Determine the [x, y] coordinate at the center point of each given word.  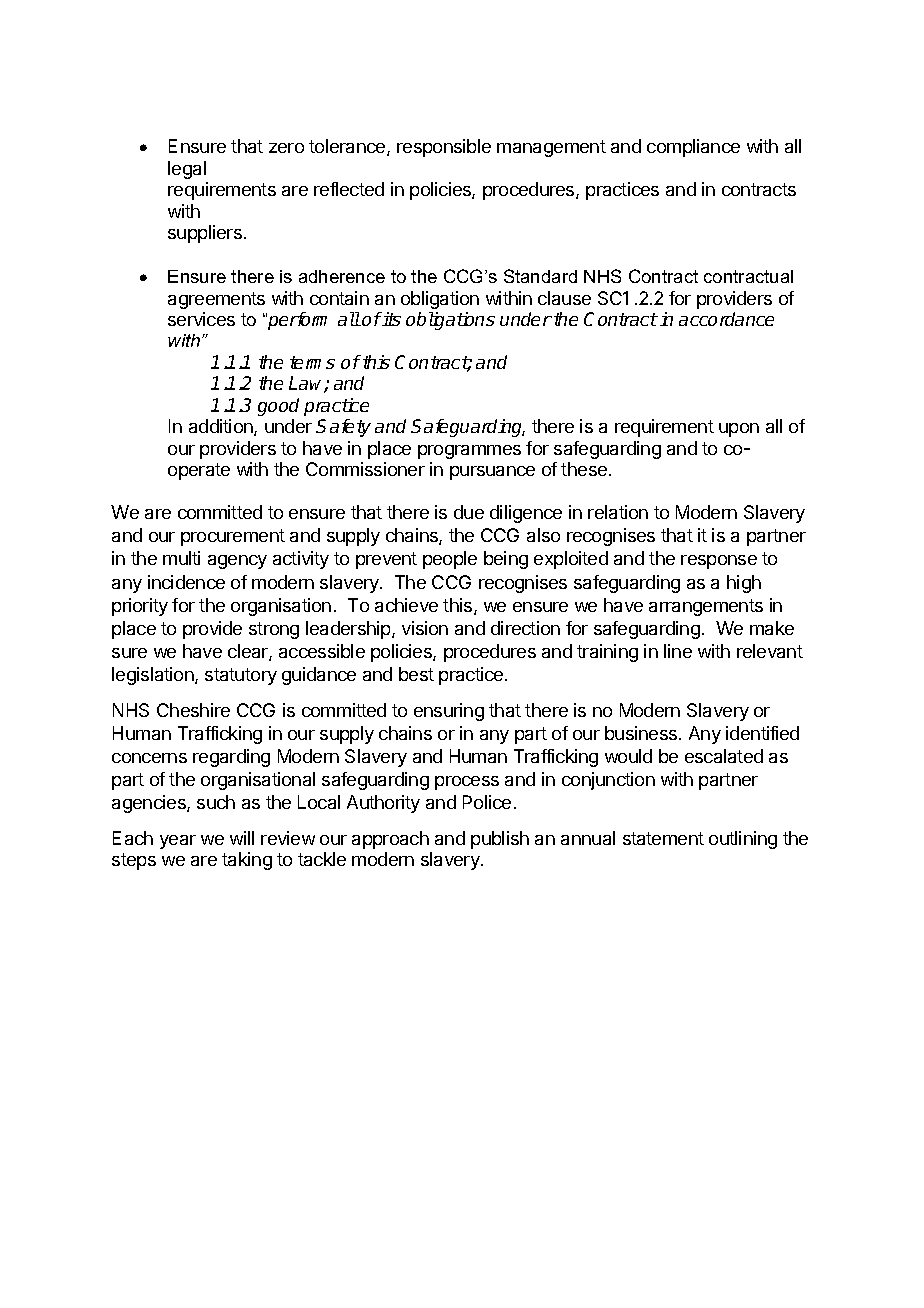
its [391, 319]
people [450, 560]
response [719, 562]
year [178, 842]
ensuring [449, 712]
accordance [726, 319]
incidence [186, 582]
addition [222, 427]
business [641, 733]
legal [187, 170]
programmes [469, 452]
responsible [444, 148]
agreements [216, 300]
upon [739, 430]
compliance [693, 148]
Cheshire [193, 710]
